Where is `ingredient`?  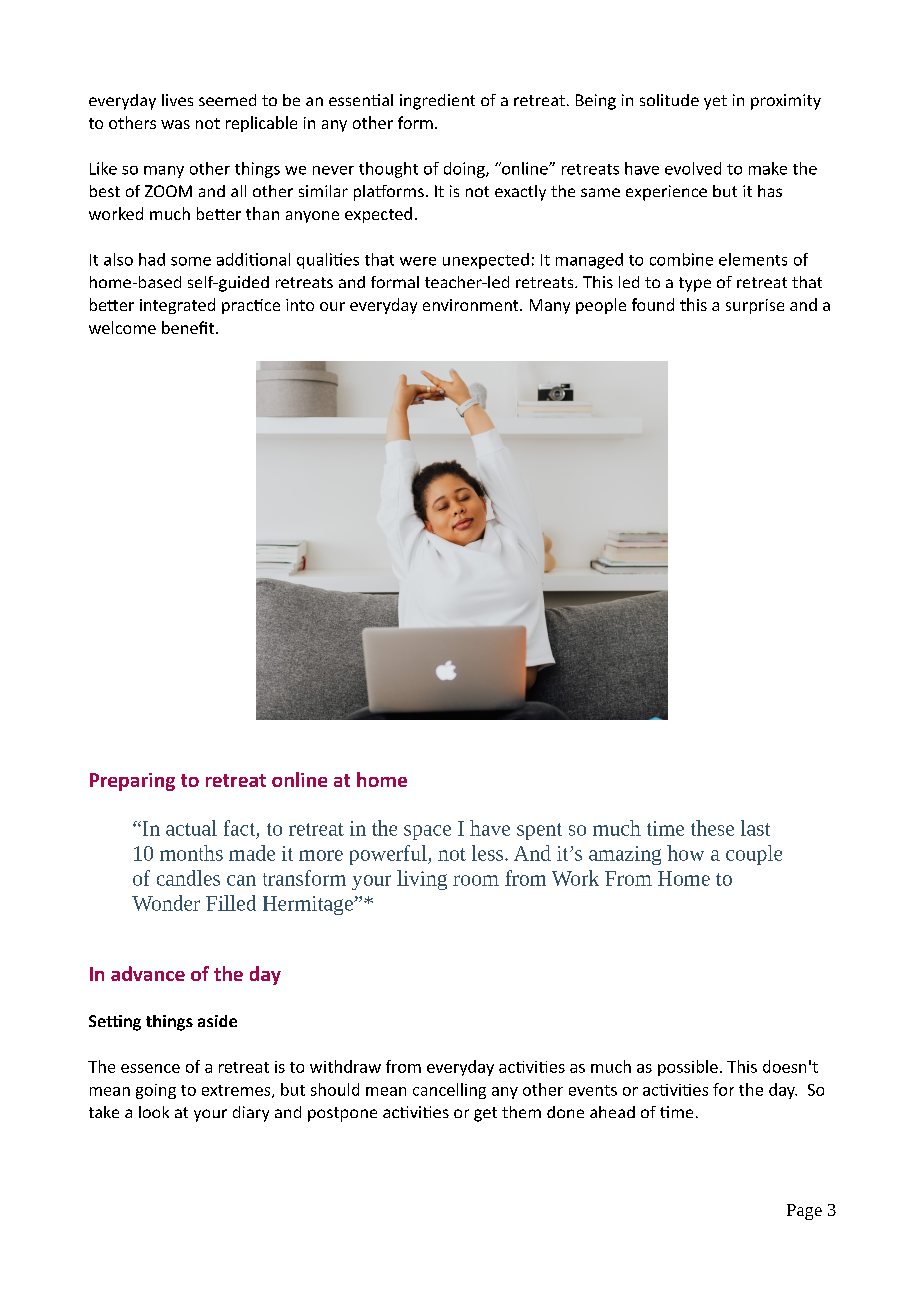
ingredient is located at coordinates (437, 102).
